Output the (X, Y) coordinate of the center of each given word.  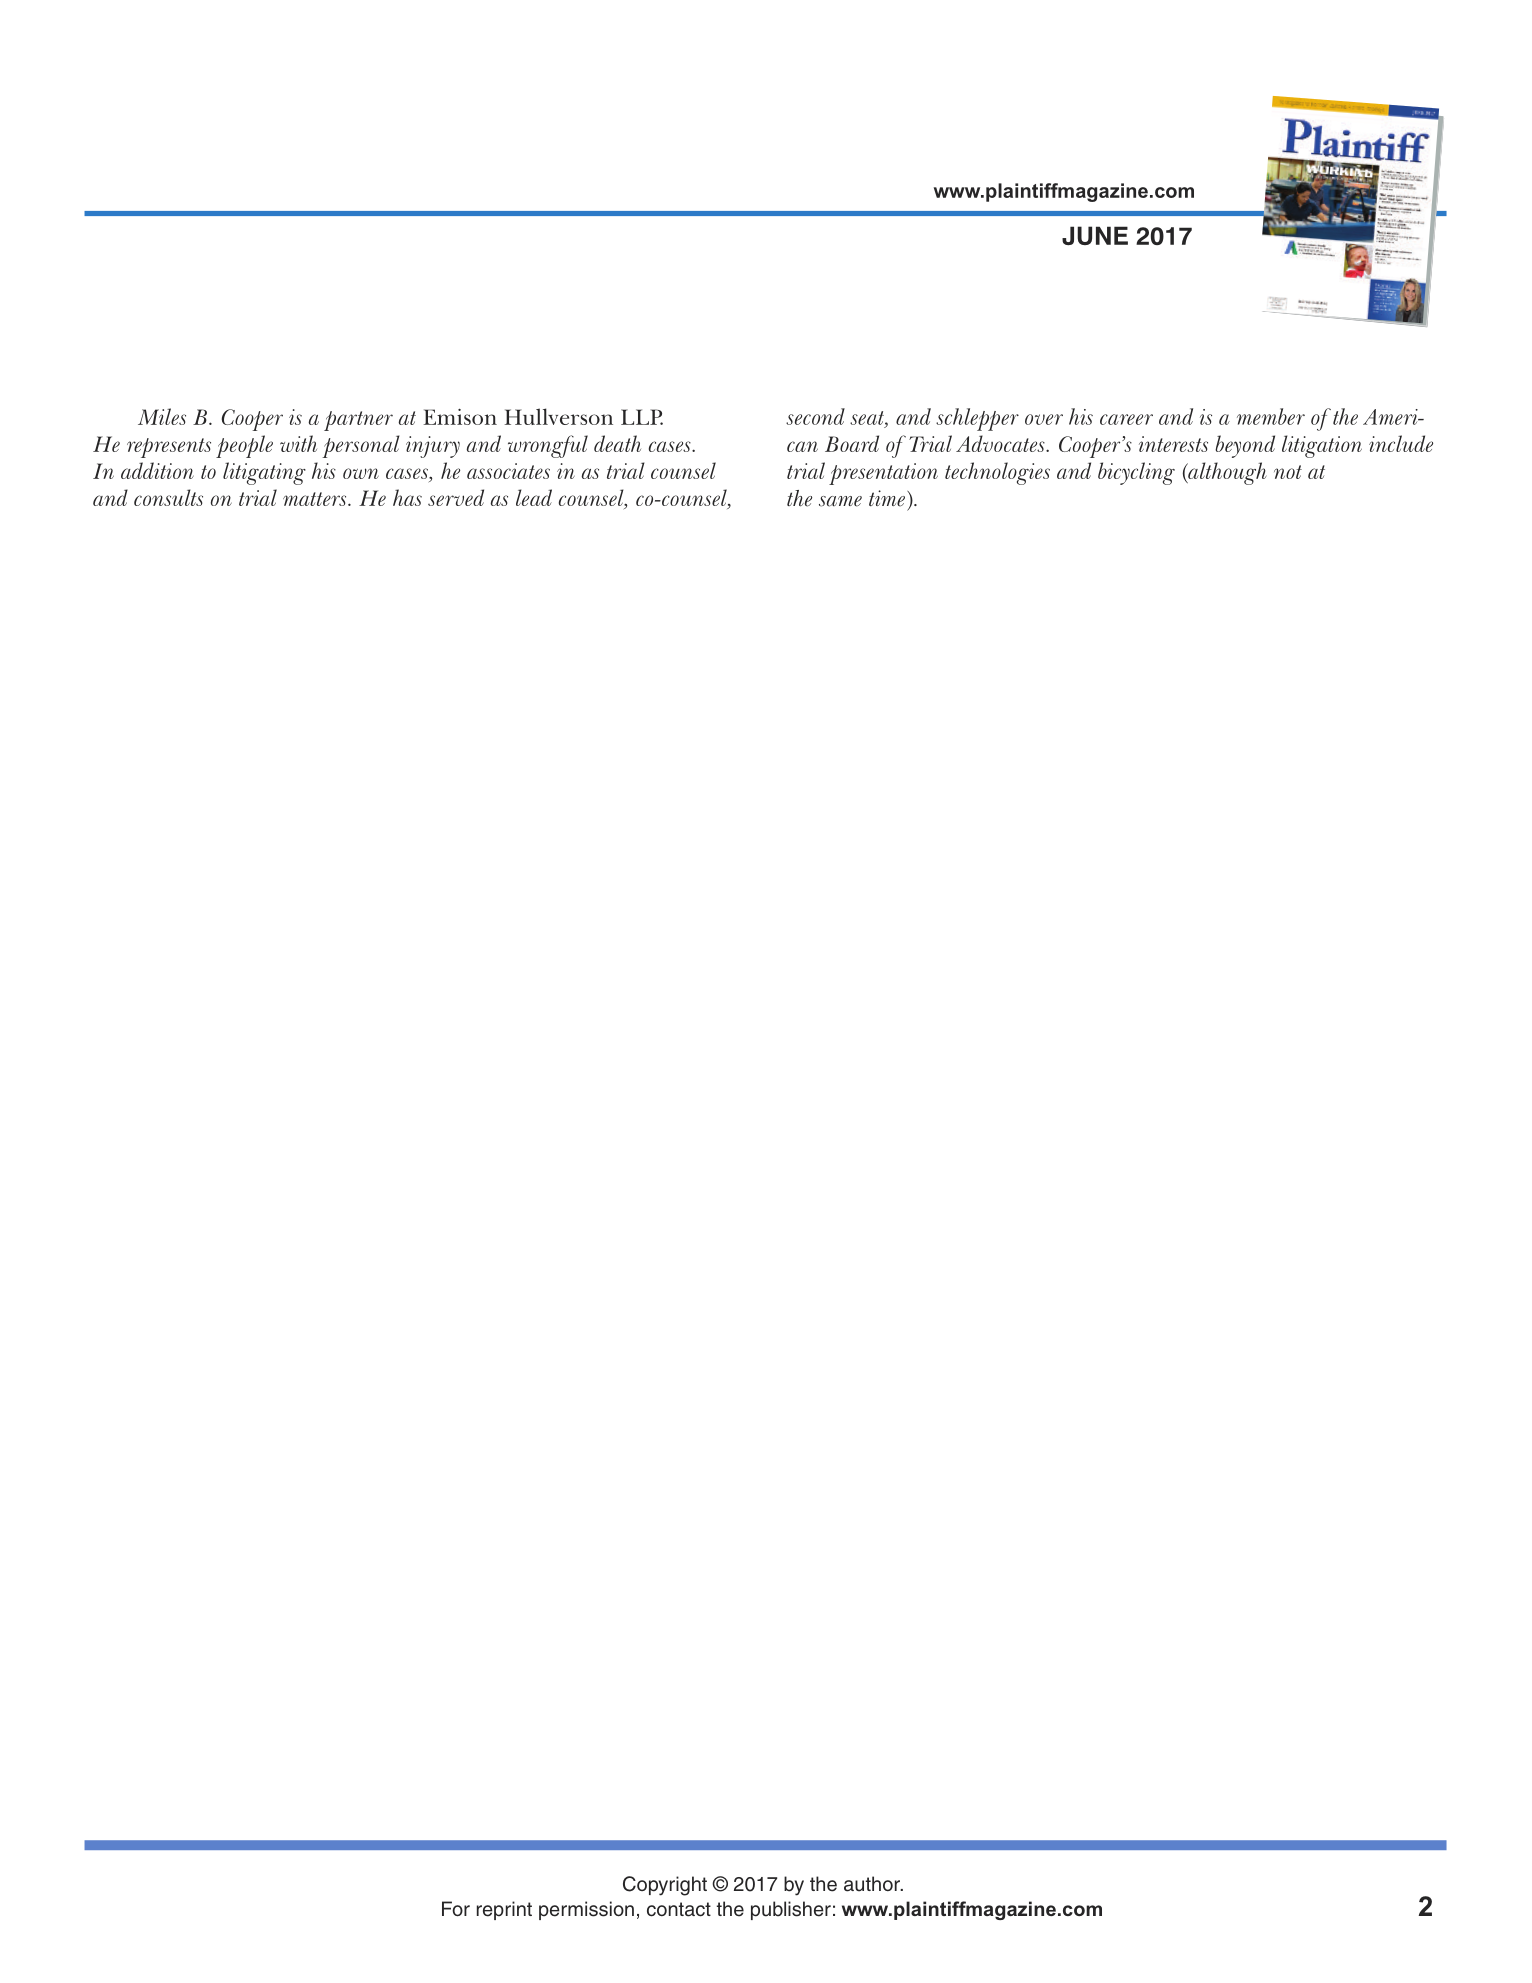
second (815, 416)
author (873, 1884)
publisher (791, 1910)
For (456, 1909)
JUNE (1095, 235)
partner (358, 421)
